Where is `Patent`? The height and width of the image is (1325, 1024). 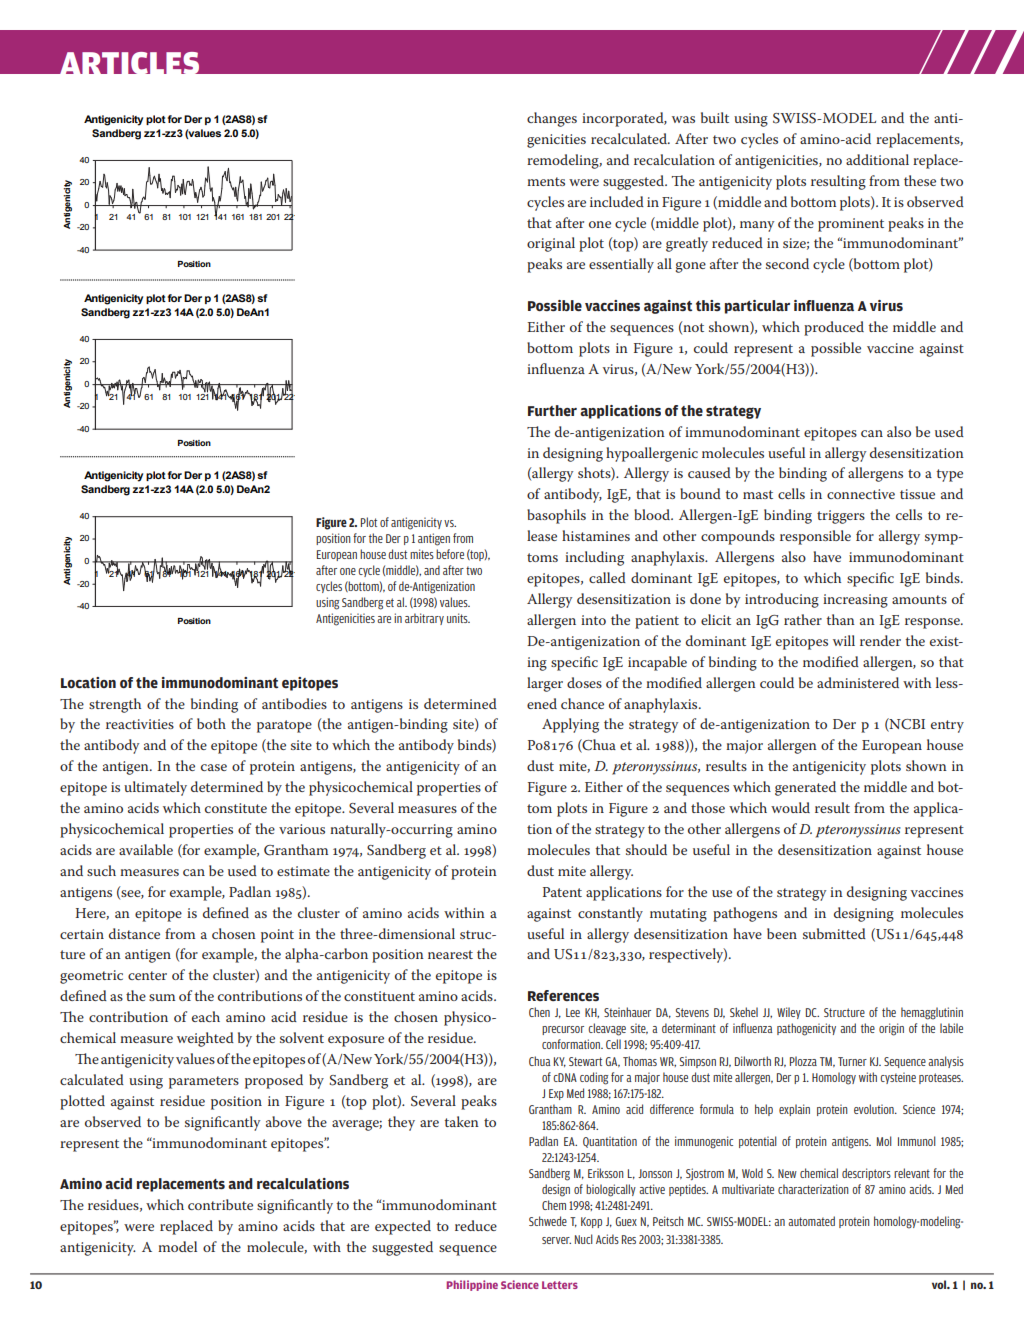
Patent is located at coordinates (562, 892).
